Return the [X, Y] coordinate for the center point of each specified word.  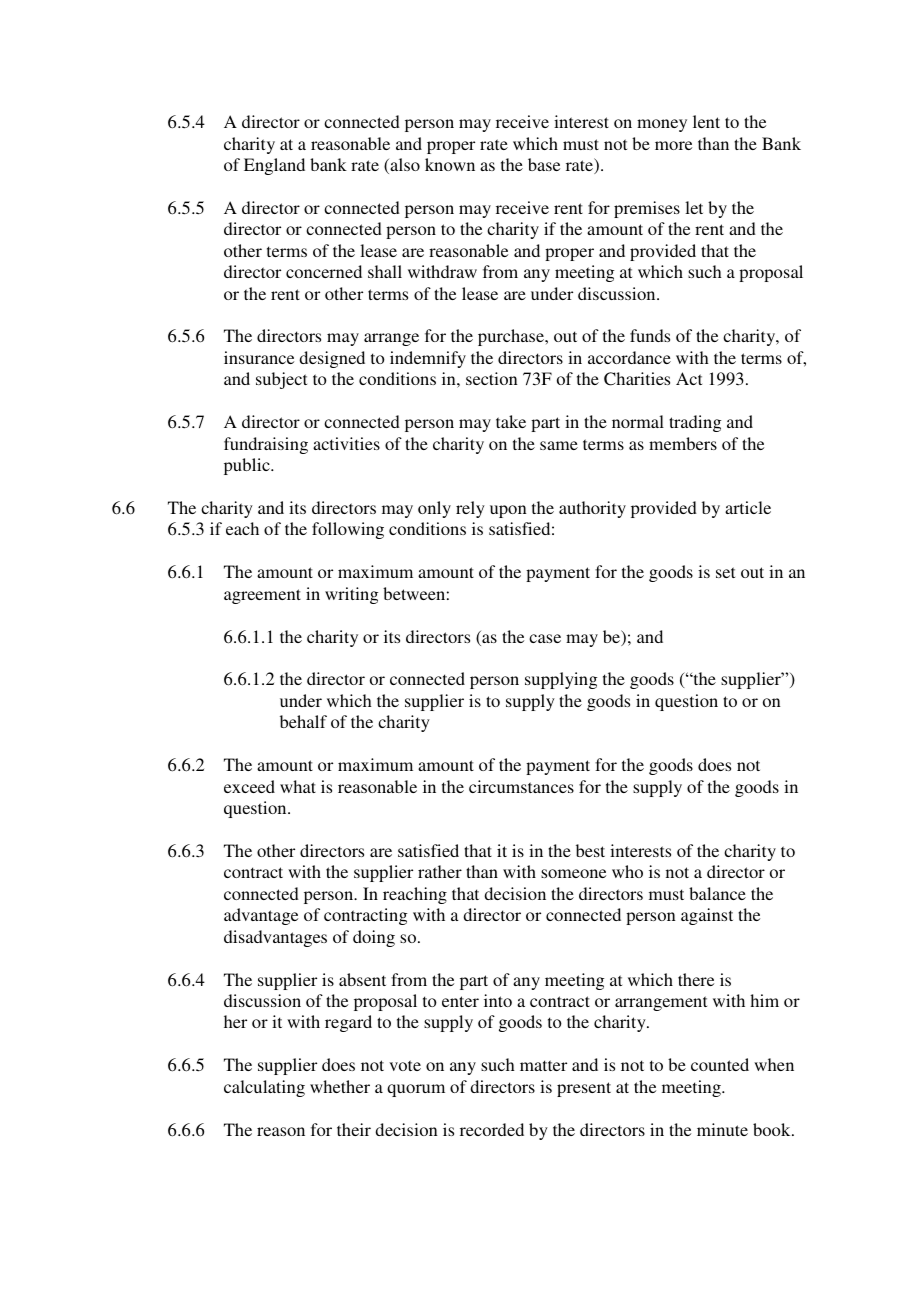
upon [508, 511]
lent [706, 121]
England [274, 166]
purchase [512, 337]
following [348, 530]
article [748, 507]
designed [332, 359]
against [707, 916]
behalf [303, 721]
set [725, 572]
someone [573, 873]
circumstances [521, 786]
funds [650, 335]
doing [374, 938]
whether [340, 1086]
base [544, 164]
